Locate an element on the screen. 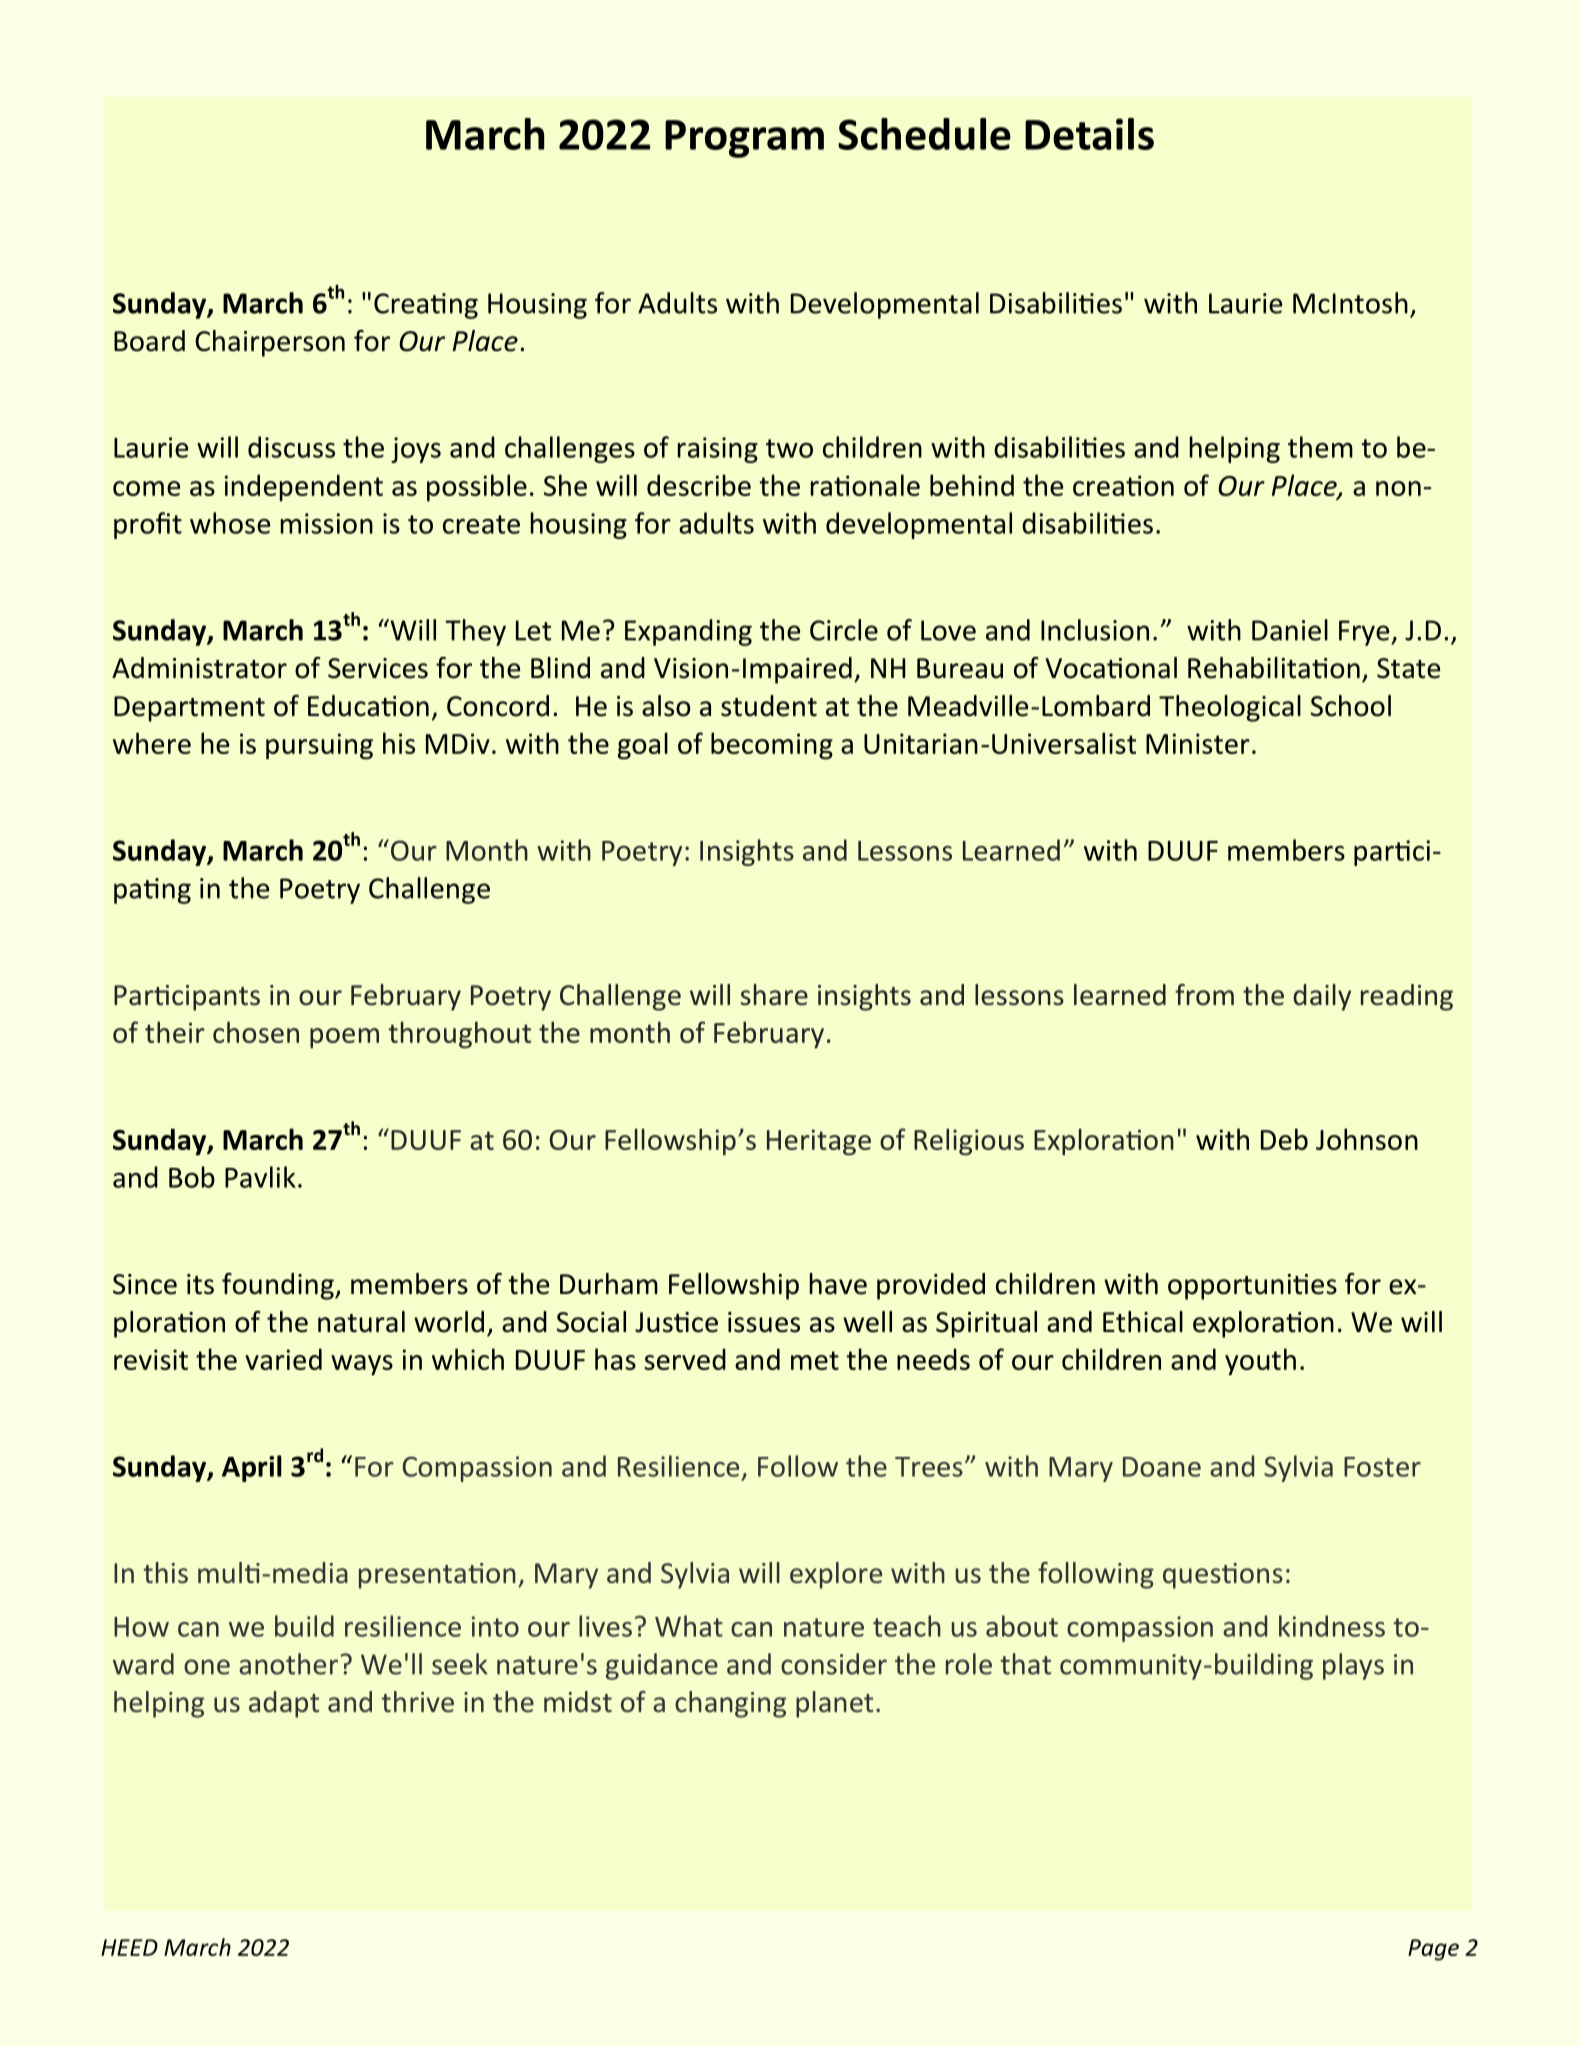 The width and height of the screenshot is (1581, 2046). Deb is located at coordinates (1284, 1139).
